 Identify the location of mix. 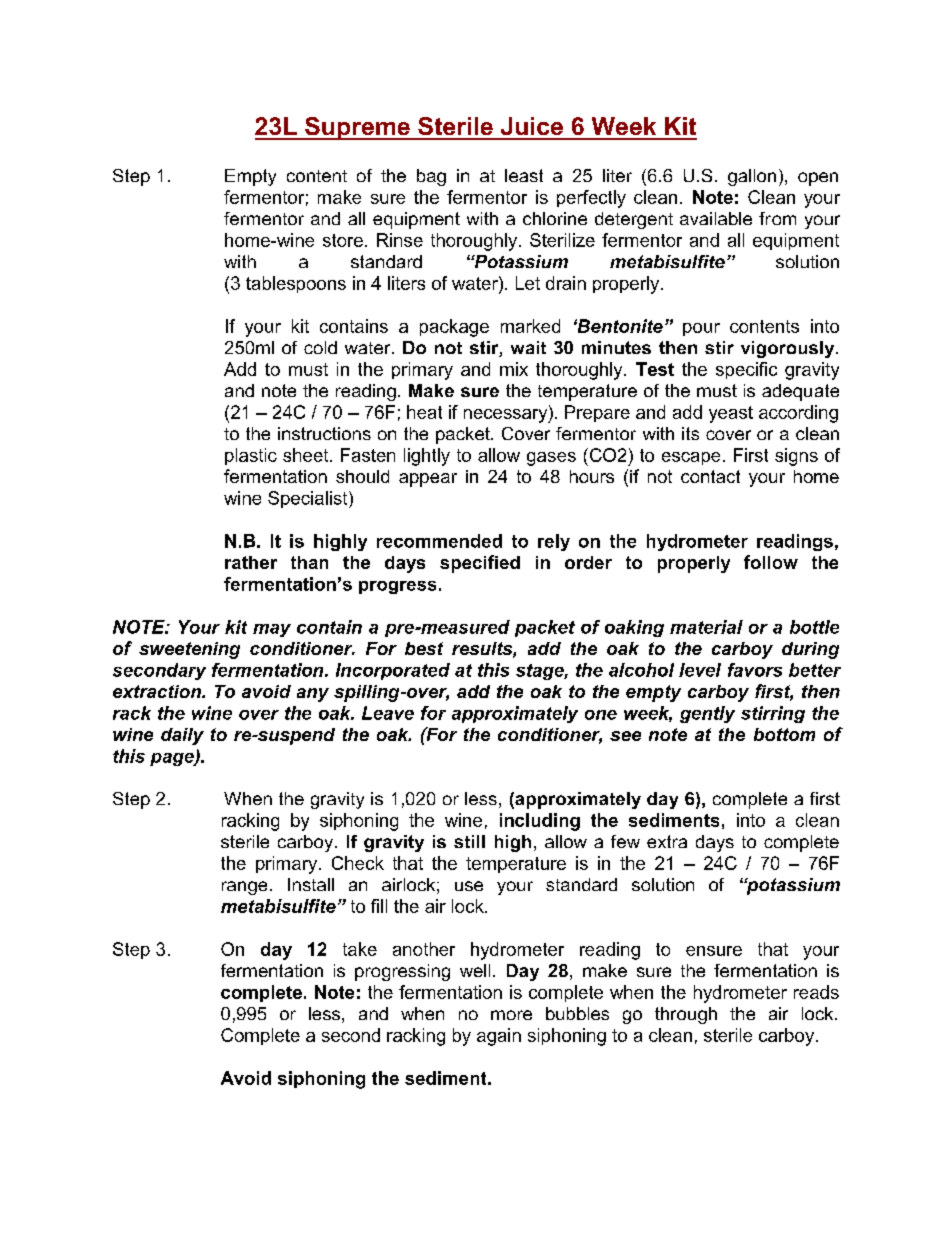
(514, 369).
